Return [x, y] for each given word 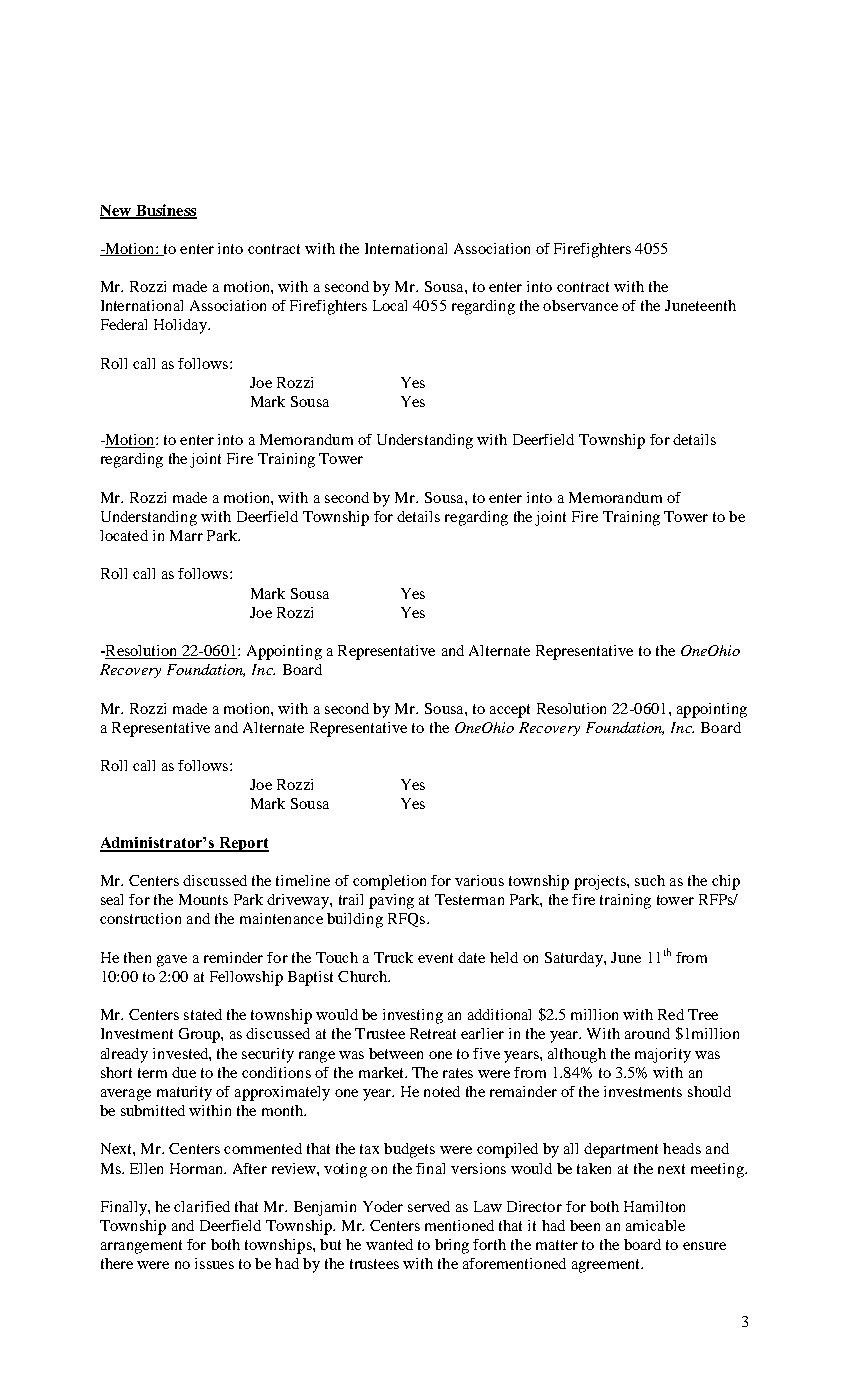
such [650, 880]
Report [242, 844]
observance [580, 305]
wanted [389, 1244]
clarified [202, 1206]
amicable [655, 1225]
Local [390, 305]
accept [510, 711]
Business [165, 211]
